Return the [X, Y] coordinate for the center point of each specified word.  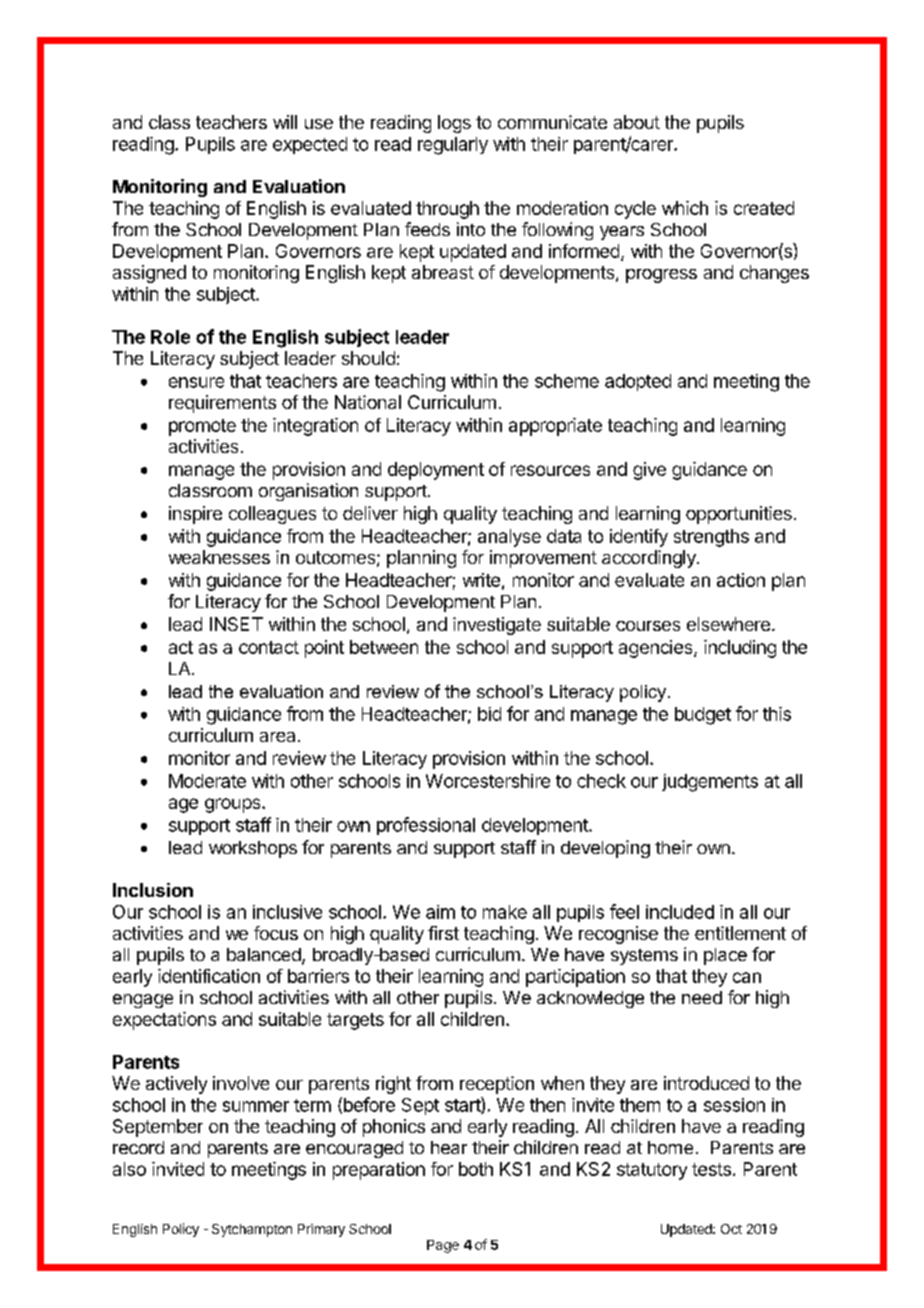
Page [443, 1246]
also [129, 1169]
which [685, 208]
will [285, 122]
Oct [731, 1229]
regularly [453, 146]
